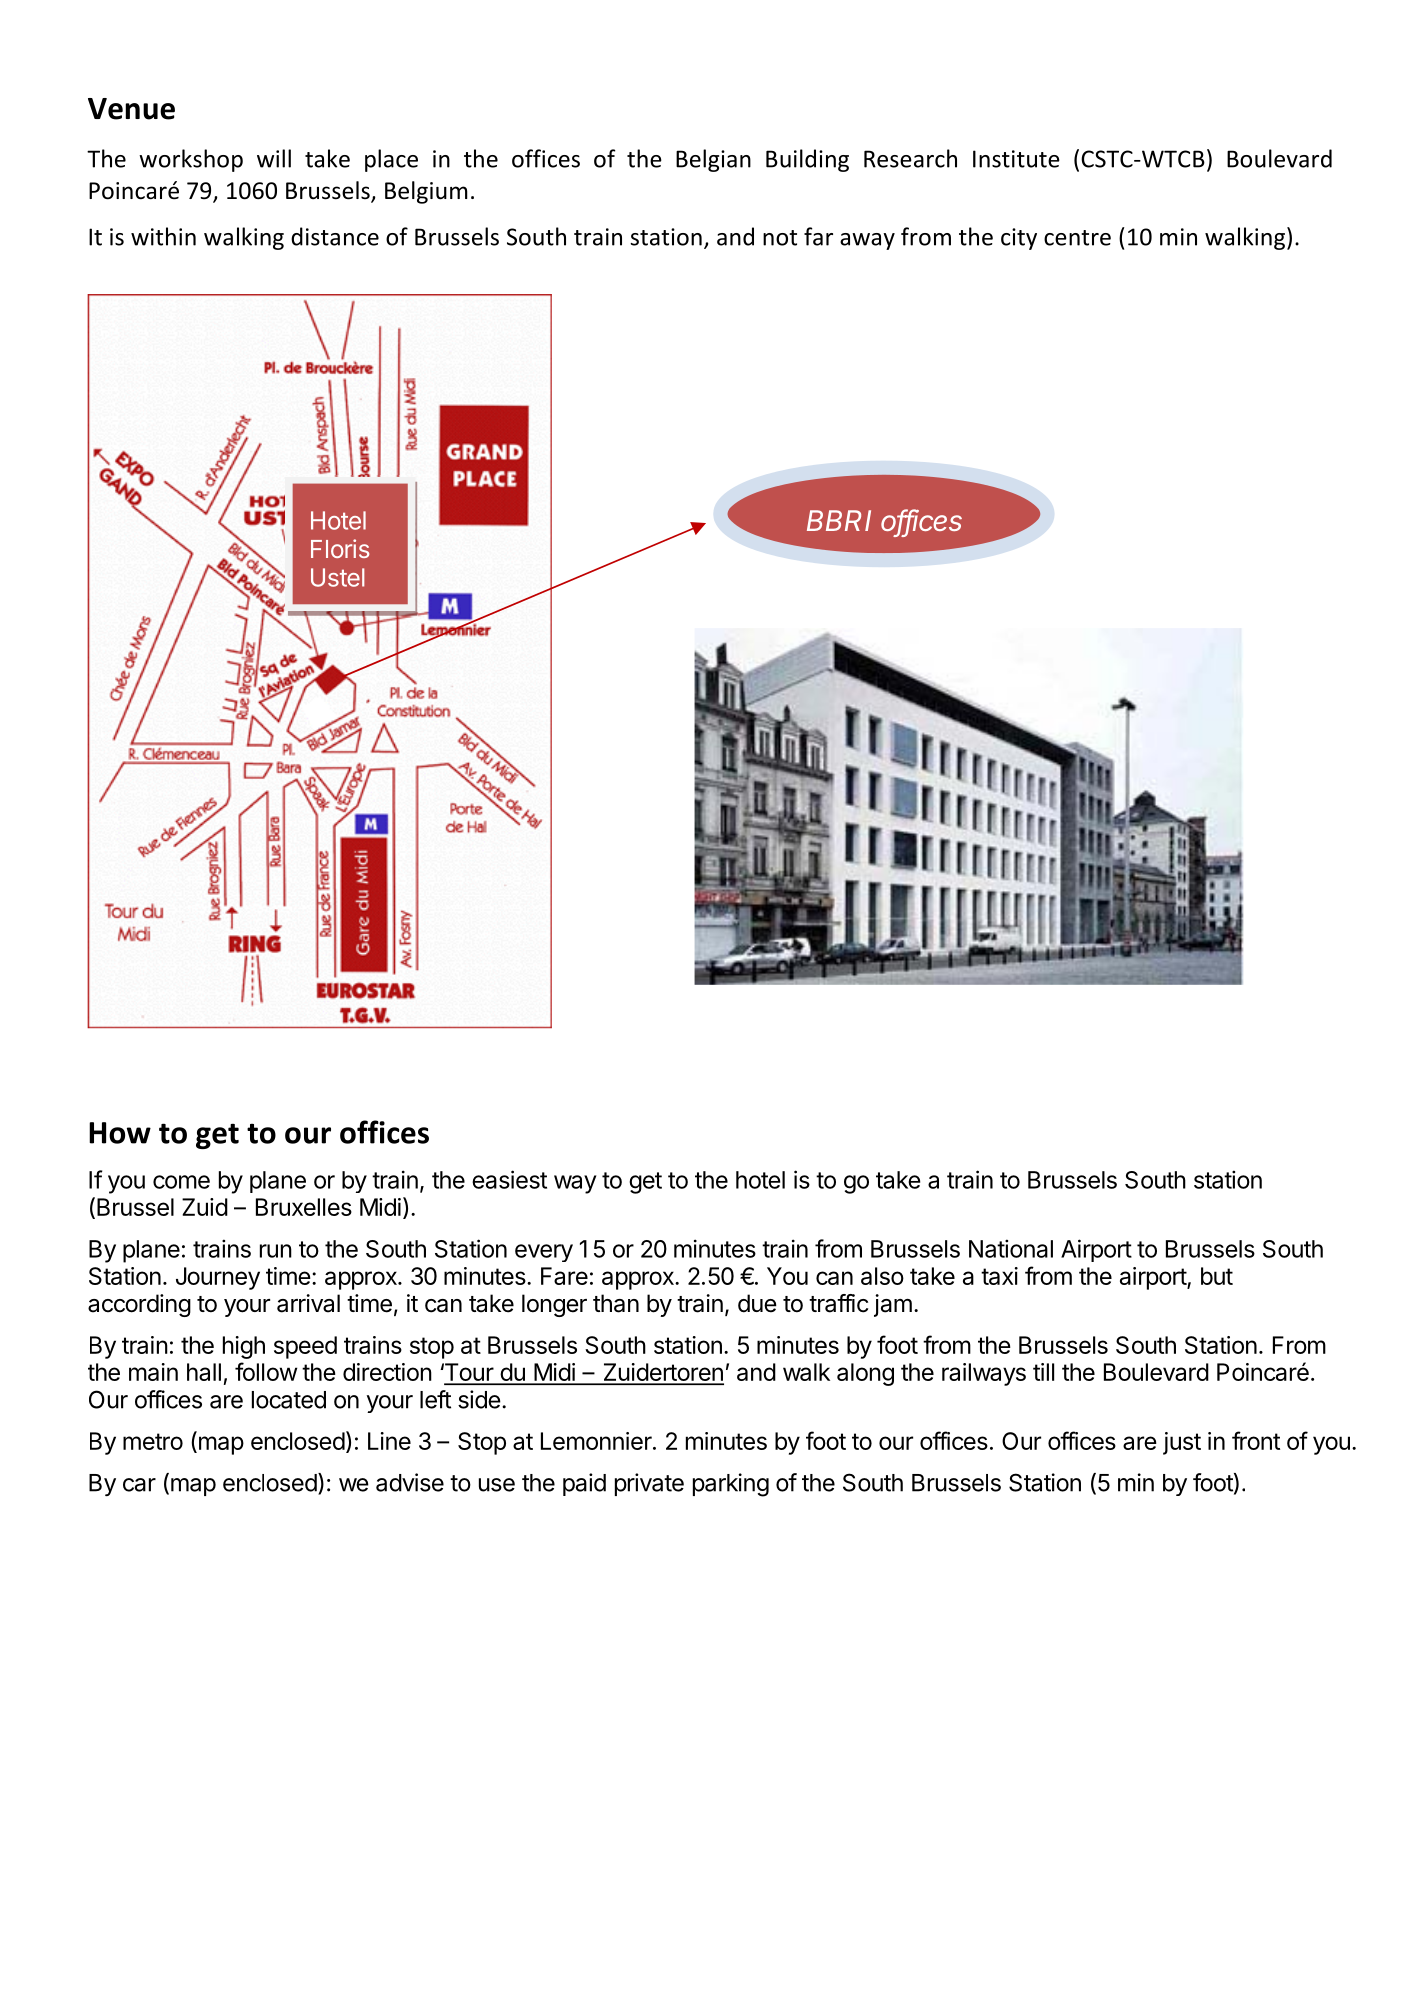 This document has width=1414, height=2000. What do you see at coordinates (509, 1179) in the document?
I see `easiest` at bounding box center [509, 1179].
